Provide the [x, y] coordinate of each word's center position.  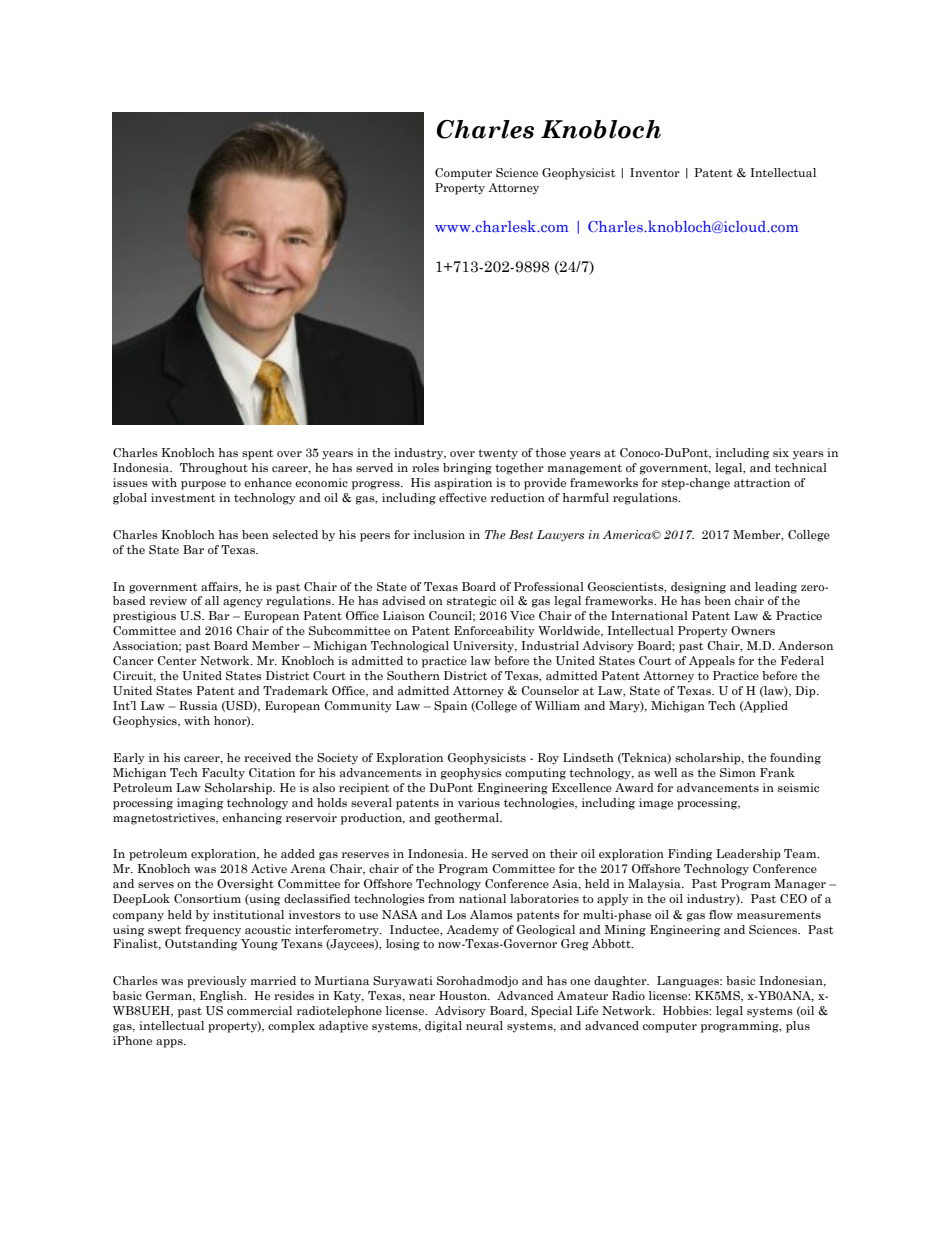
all [212, 600]
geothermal [468, 819]
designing [698, 588]
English [223, 997]
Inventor [655, 172]
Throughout [214, 469]
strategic [471, 602]
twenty [498, 454]
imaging [200, 804]
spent [258, 454]
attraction [762, 482]
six [781, 452]
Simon [738, 772]
